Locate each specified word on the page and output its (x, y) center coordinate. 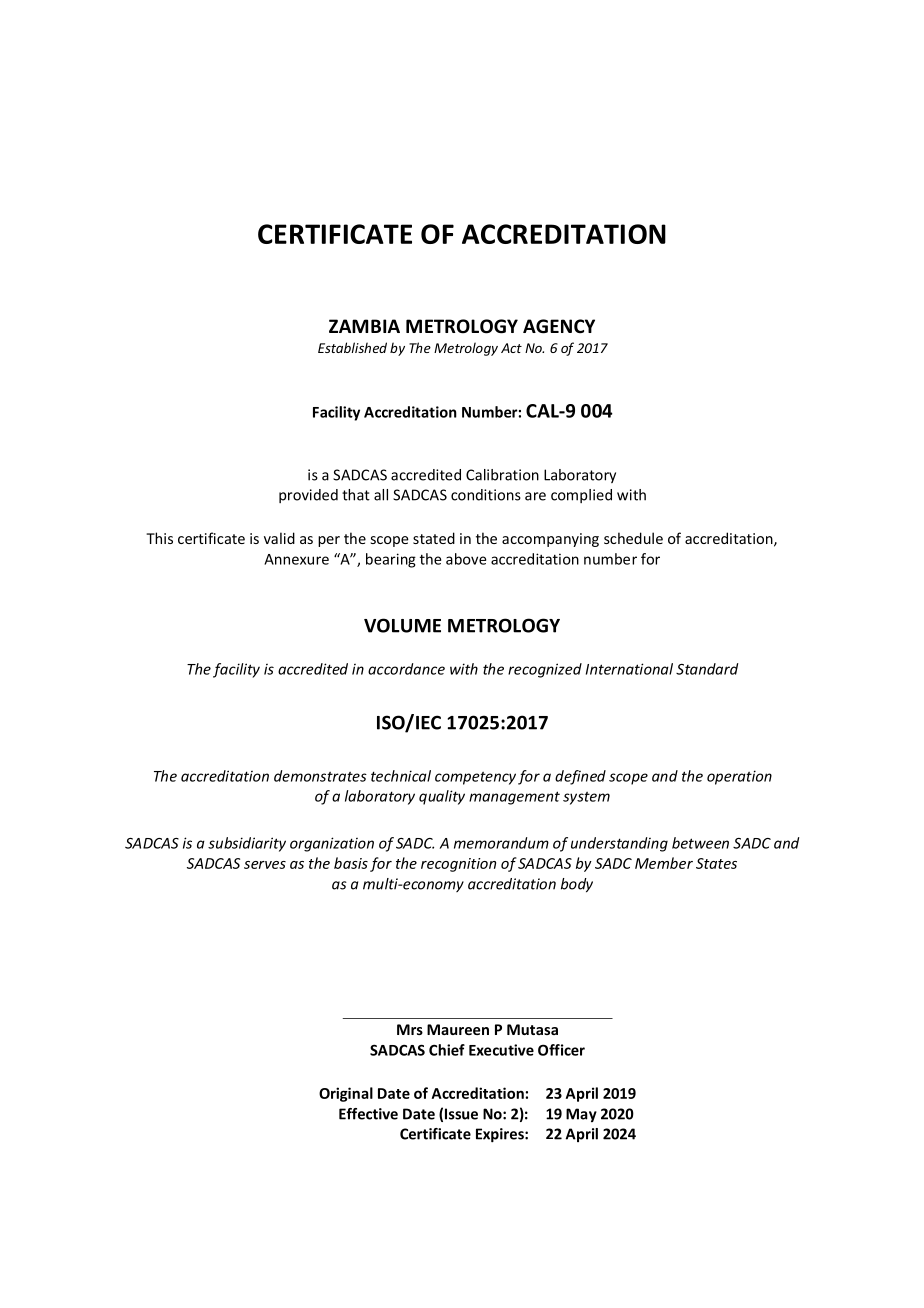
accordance (406, 669)
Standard (707, 669)
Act (511, 348)
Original (346, 1094)
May (581, 1115)
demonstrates (320, 776)
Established (352, 347)
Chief (447, 1050)
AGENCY (559, 326)
